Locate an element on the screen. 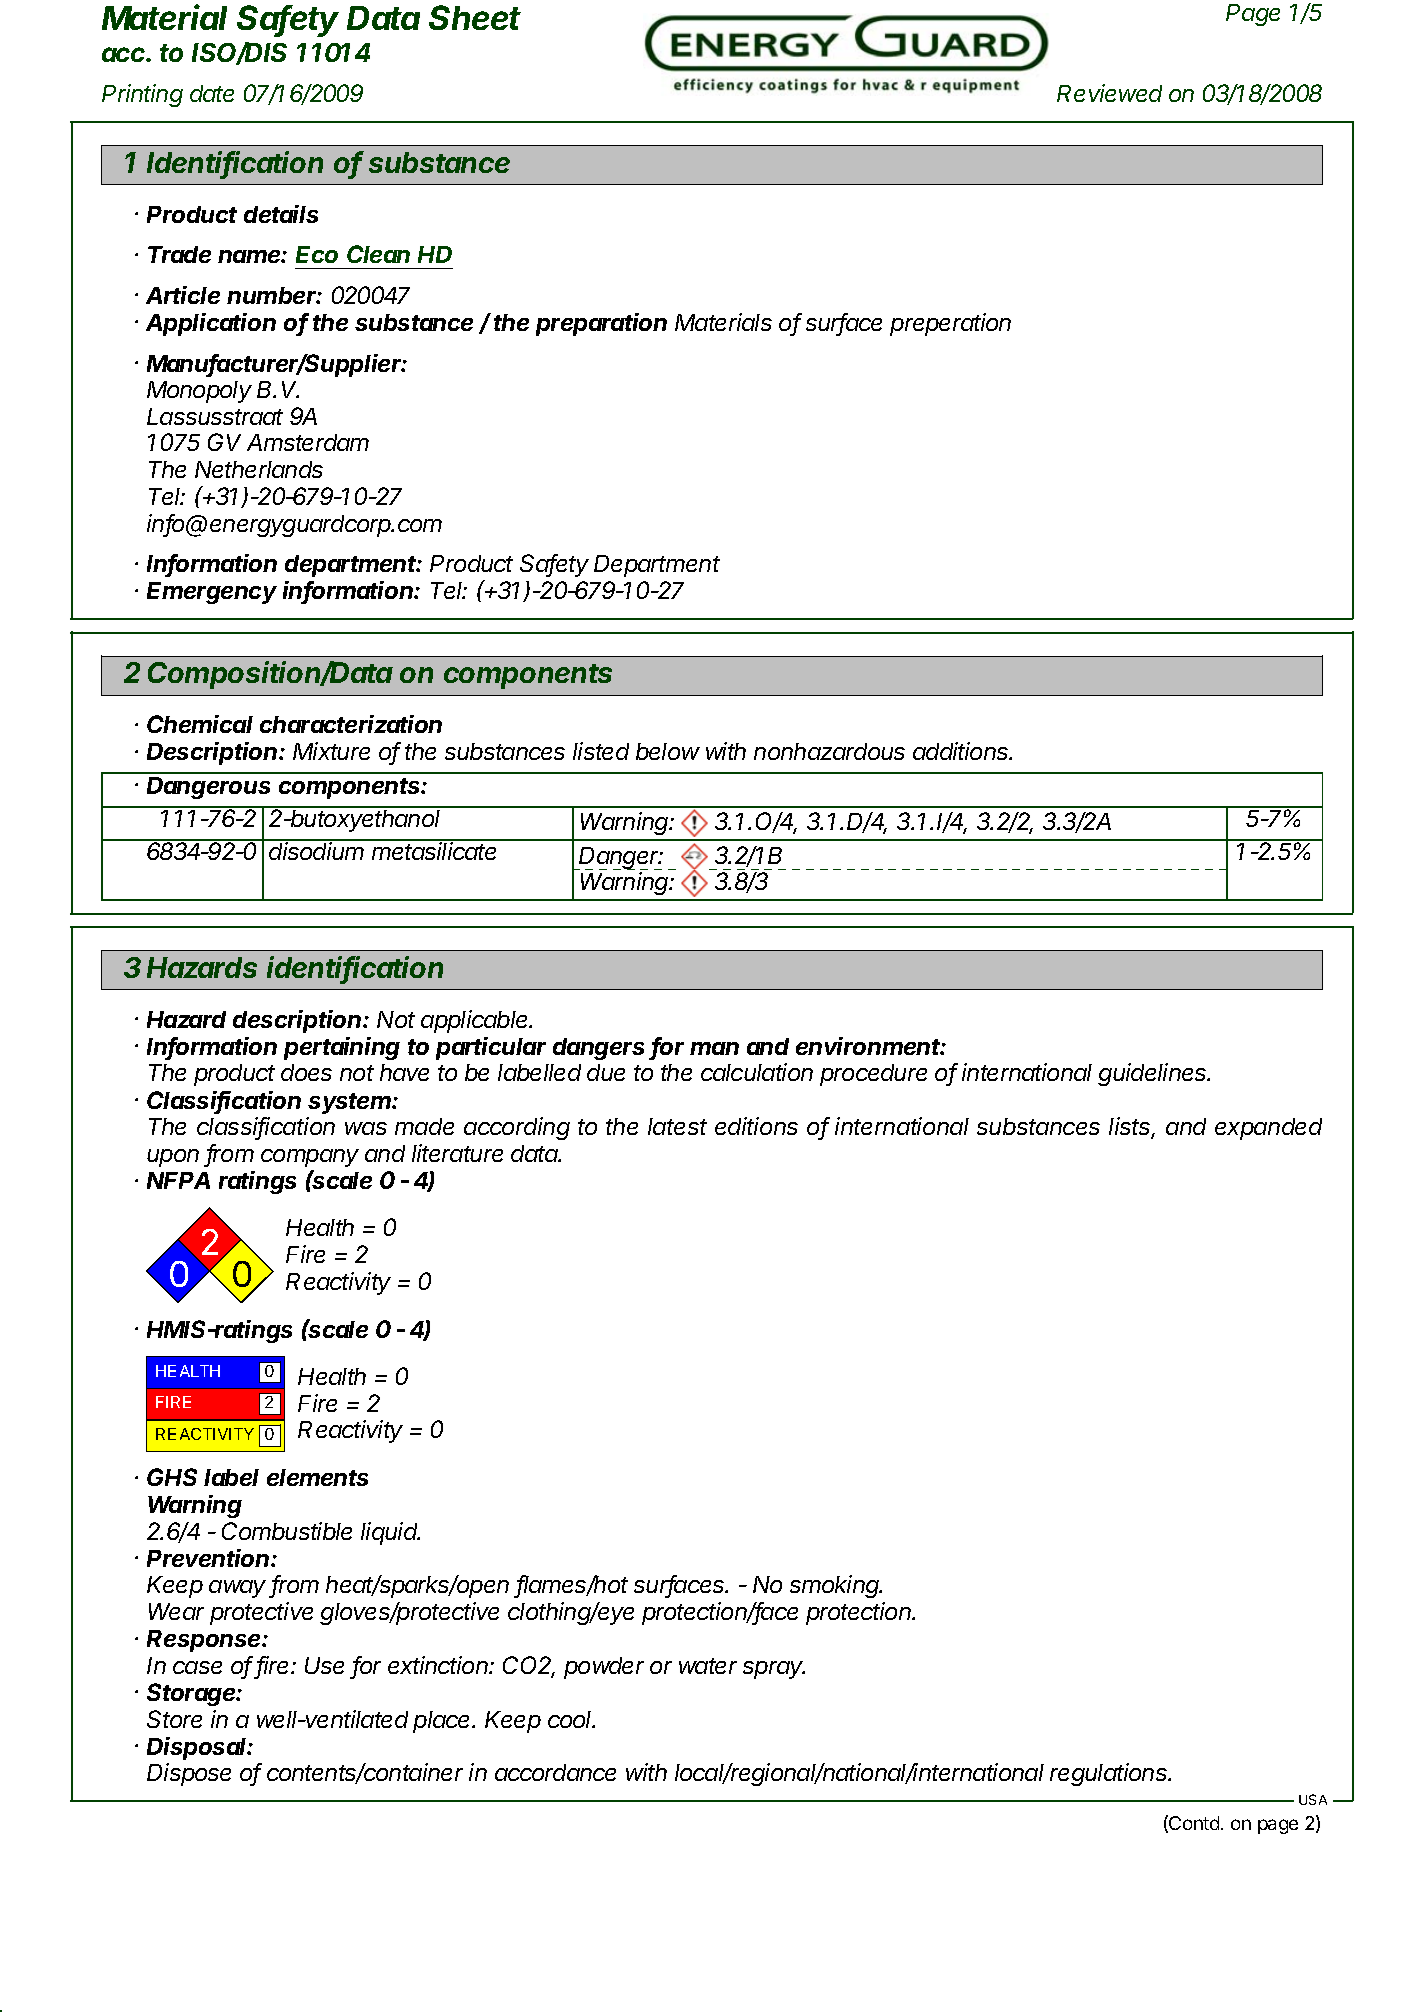 This screenshot has height=2013, width=1423. below is located at coordinates (668, 751).
